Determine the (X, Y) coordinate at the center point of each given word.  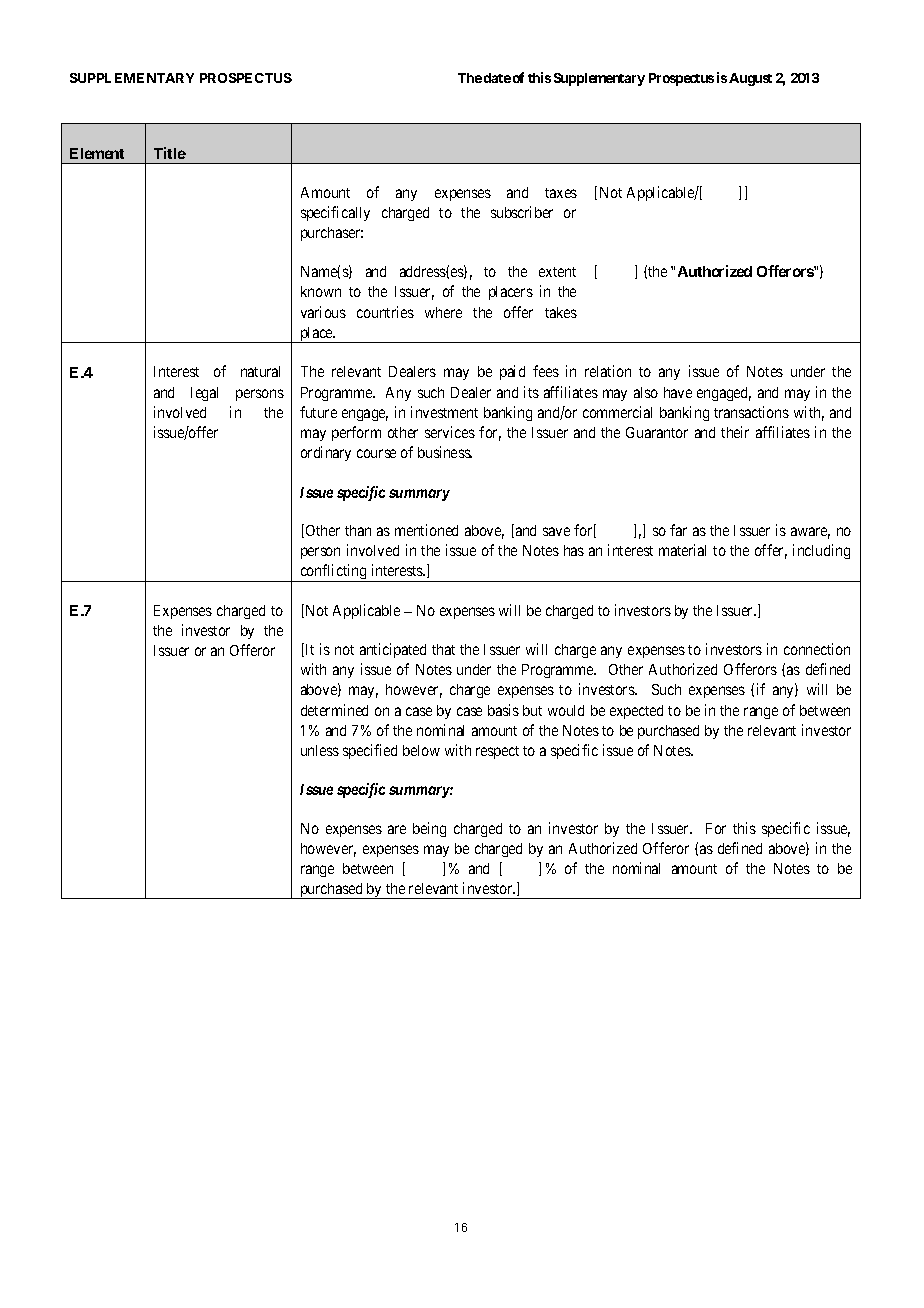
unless (320, 750)
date (497, 78)
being (429, 829)
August (750, 79)
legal (204, 394)
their (735, 432)
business (445, 452)
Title (170, 153)
